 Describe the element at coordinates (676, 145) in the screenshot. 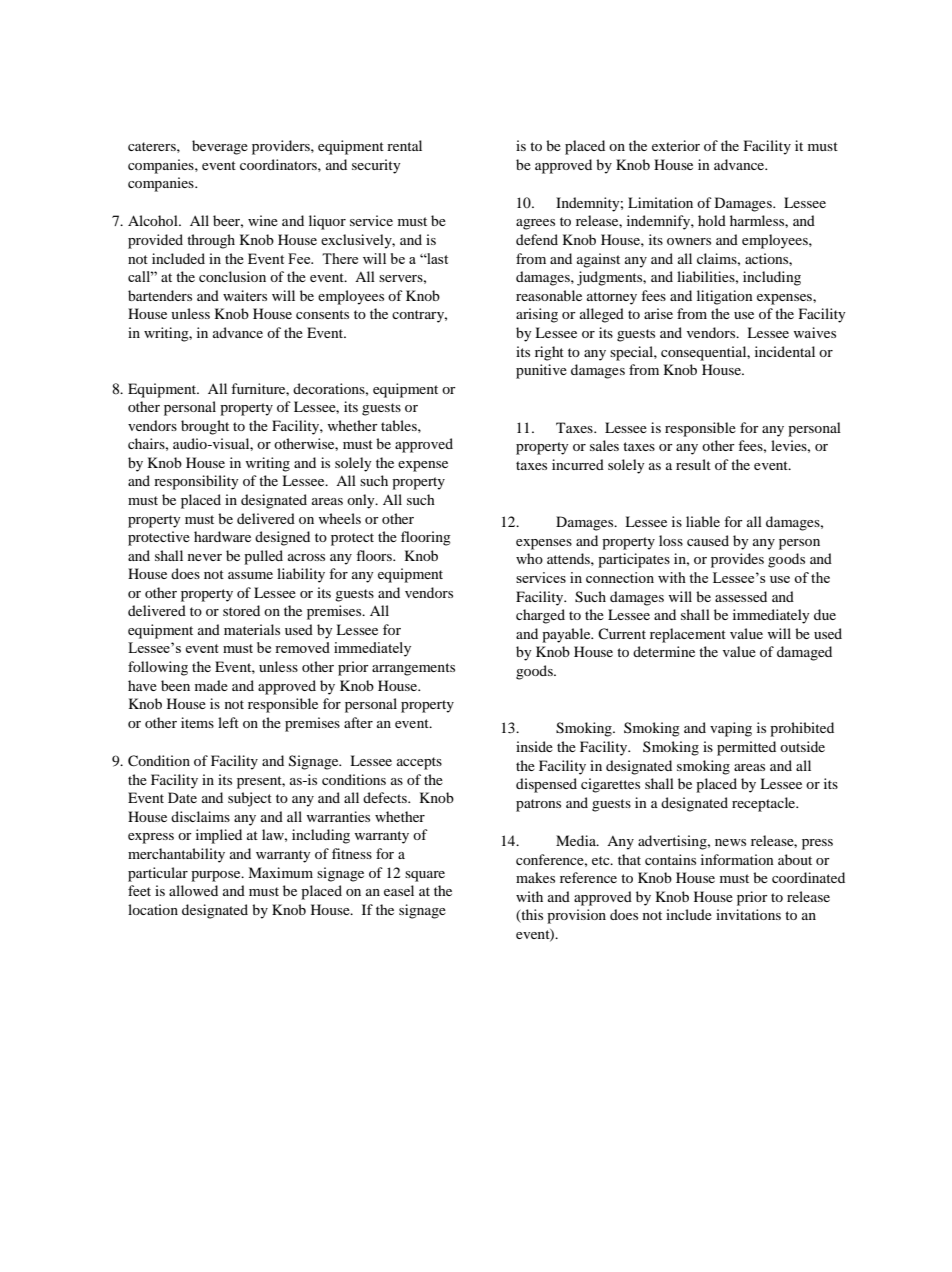

I see `exterior` at that location.
